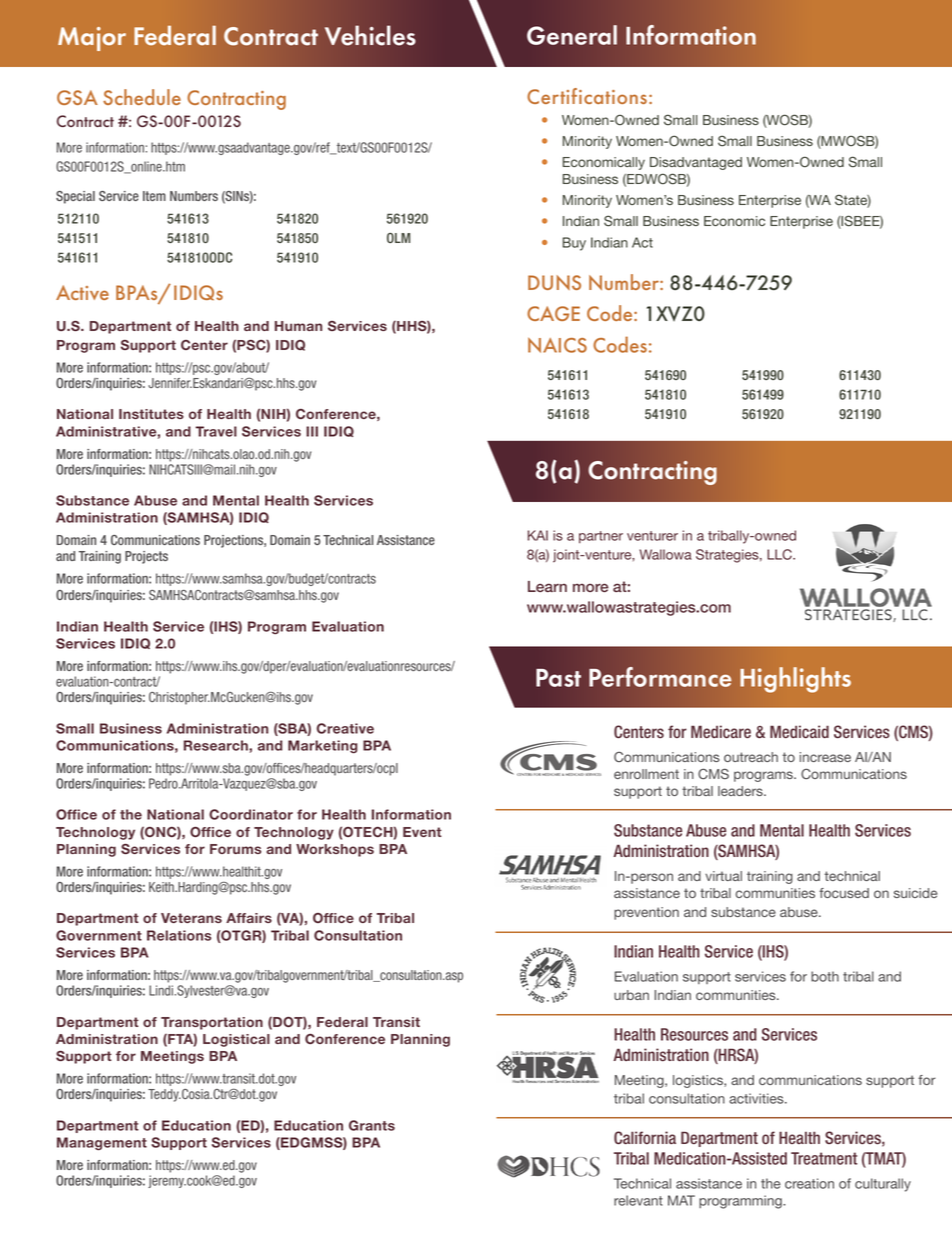  What do you see at coordinates (142, 97) in the image?
I see `Schedule` at bounding box center [142, 97].
